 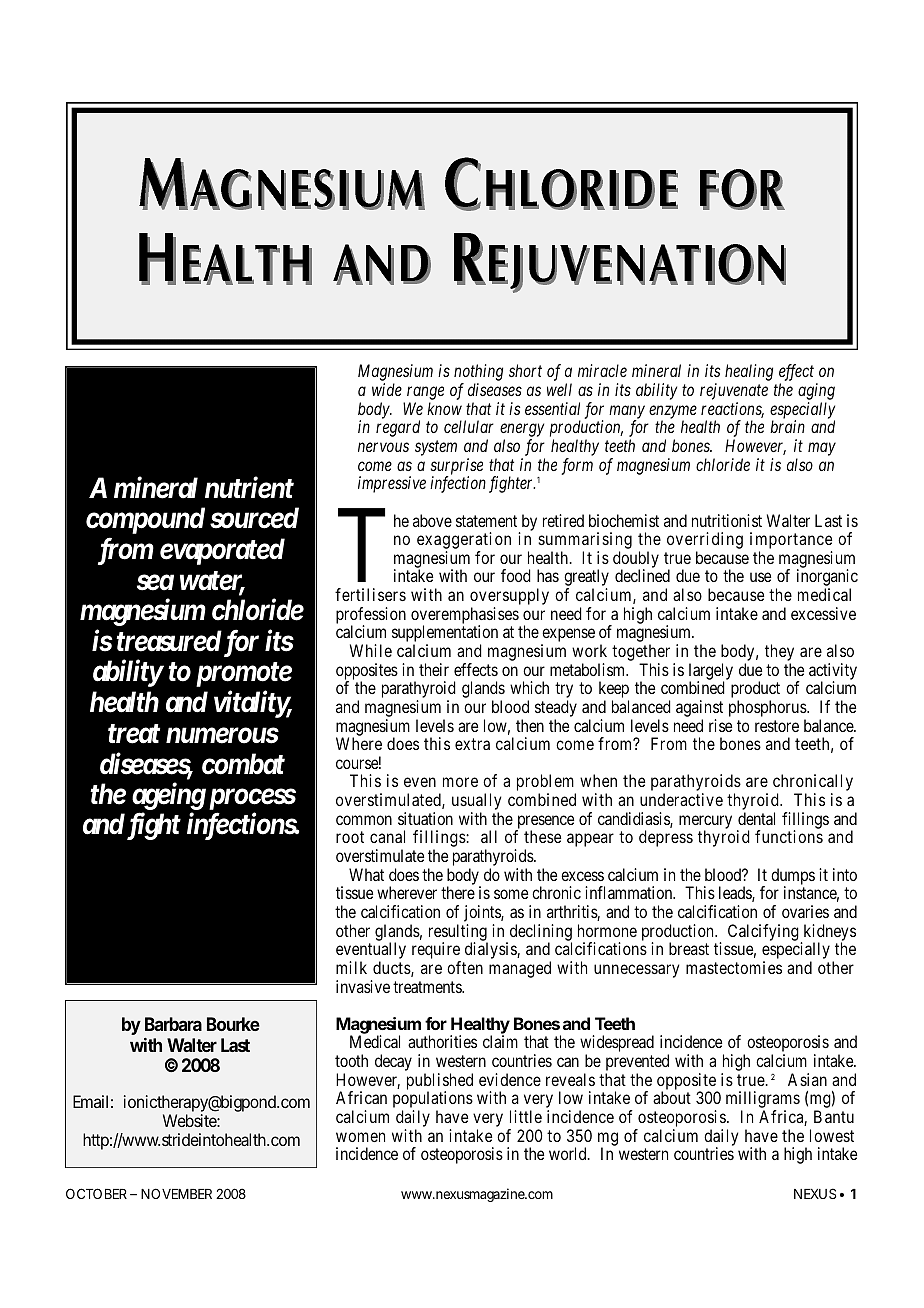 What do you see at coordinates (779, 654) in the screenshot?
I see `they` at bounding box center [779, 654].
